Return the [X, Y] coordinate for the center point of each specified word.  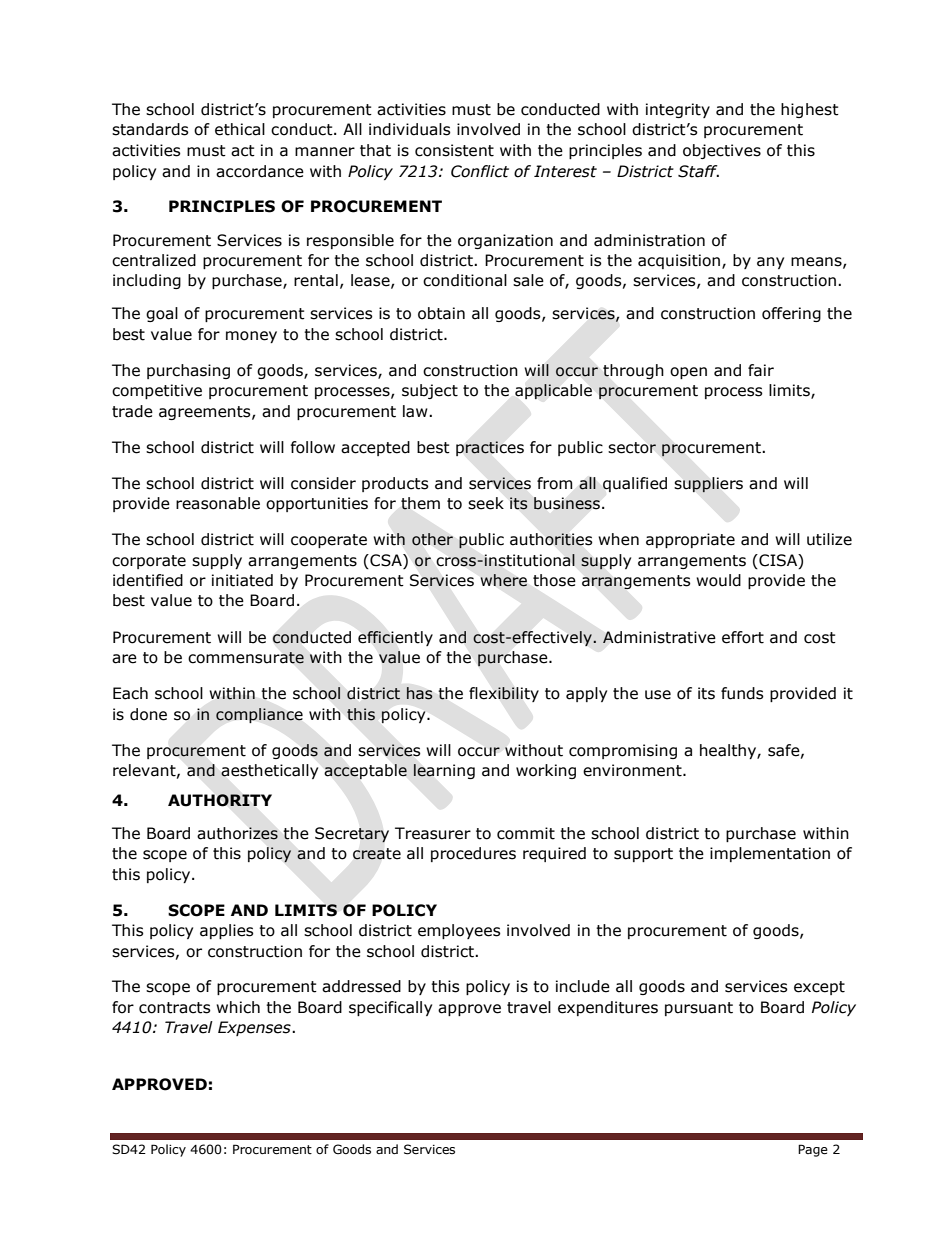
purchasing [188, 371]
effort [743, 637]
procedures [473, 854]
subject [430, 391]
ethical [240, 129]
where [504, 580]
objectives [722, 151]
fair [761, 370]
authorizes [237, 833]
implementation [770, 854]
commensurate [246, 658]
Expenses [255, 1028]
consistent [454, 150]
